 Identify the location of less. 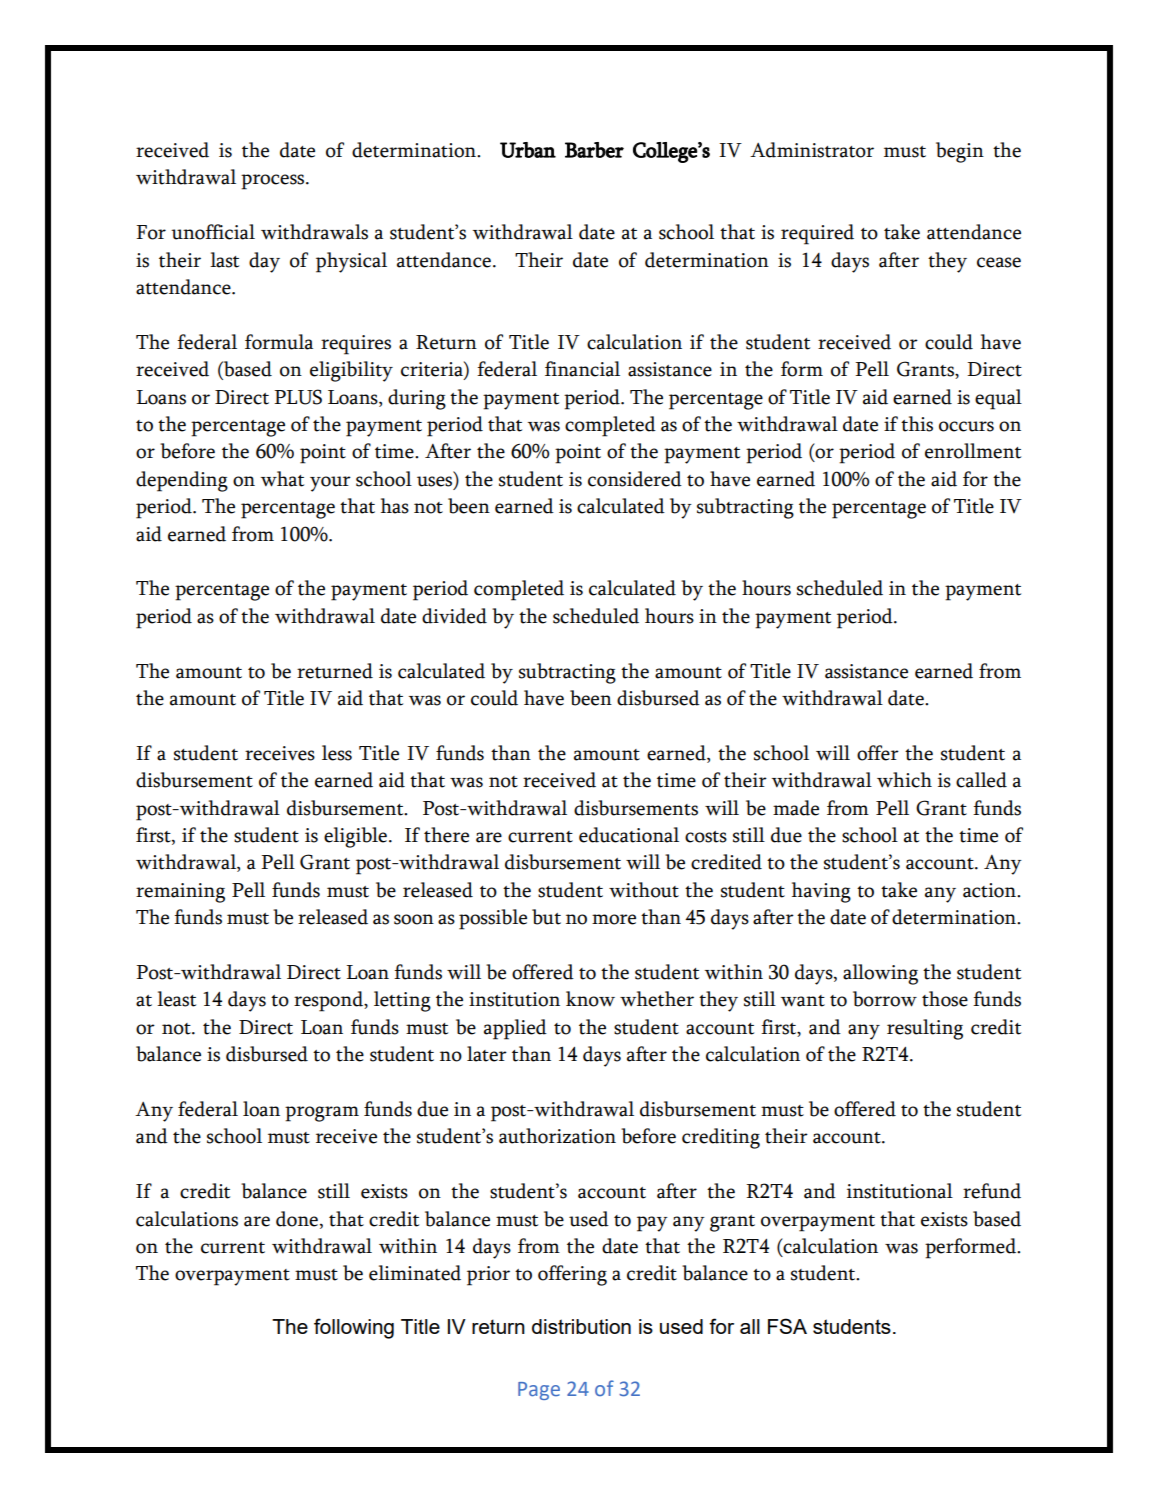
(337, 753).
